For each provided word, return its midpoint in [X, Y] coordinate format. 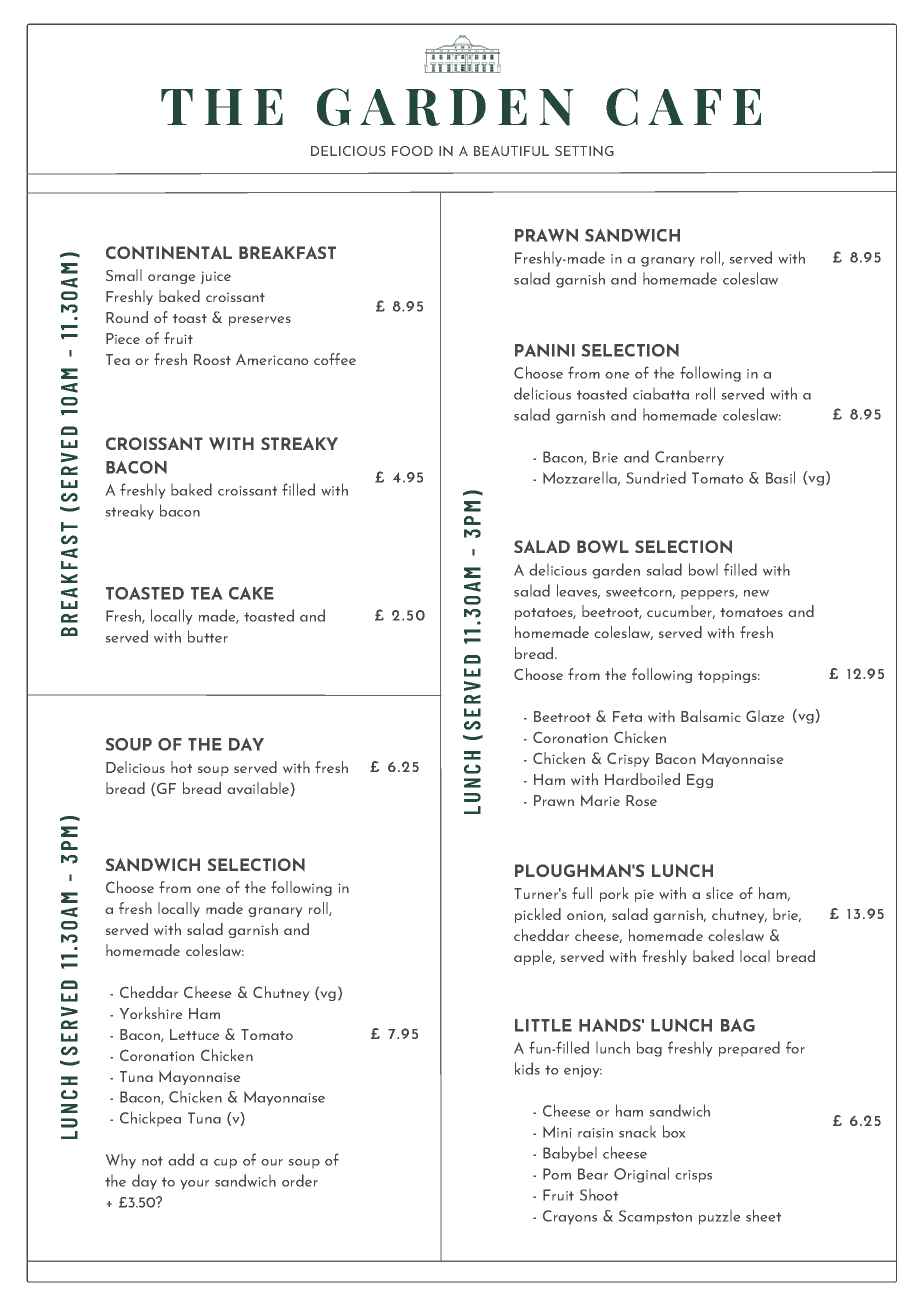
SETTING [584, 151]
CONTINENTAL [169, 252]
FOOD [412, 151]
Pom [557, 1174]
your [194, 1185]
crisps [693, 1176]
